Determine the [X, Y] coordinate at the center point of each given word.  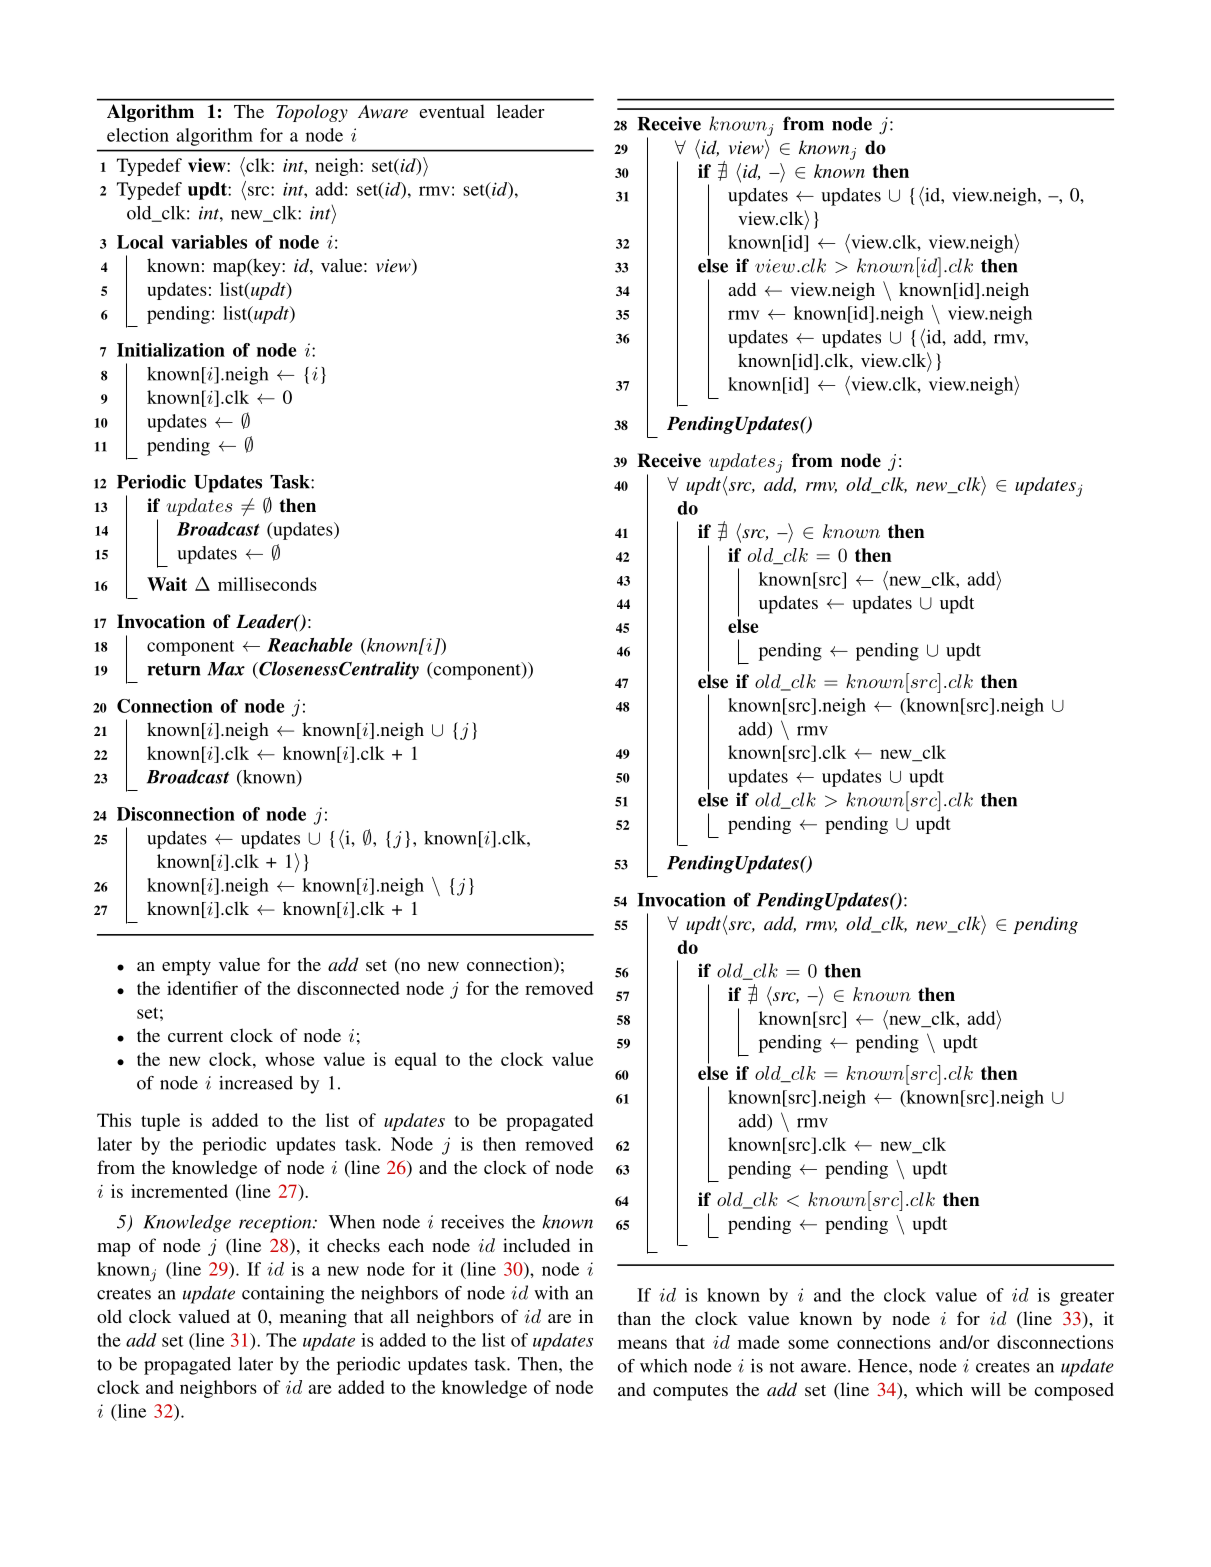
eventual [452, 111]
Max [226, 669]
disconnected [348, 988]
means [642, 1344]
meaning [313, 1318]
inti [323, 214]
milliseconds [267, 584]
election [138, 135]
